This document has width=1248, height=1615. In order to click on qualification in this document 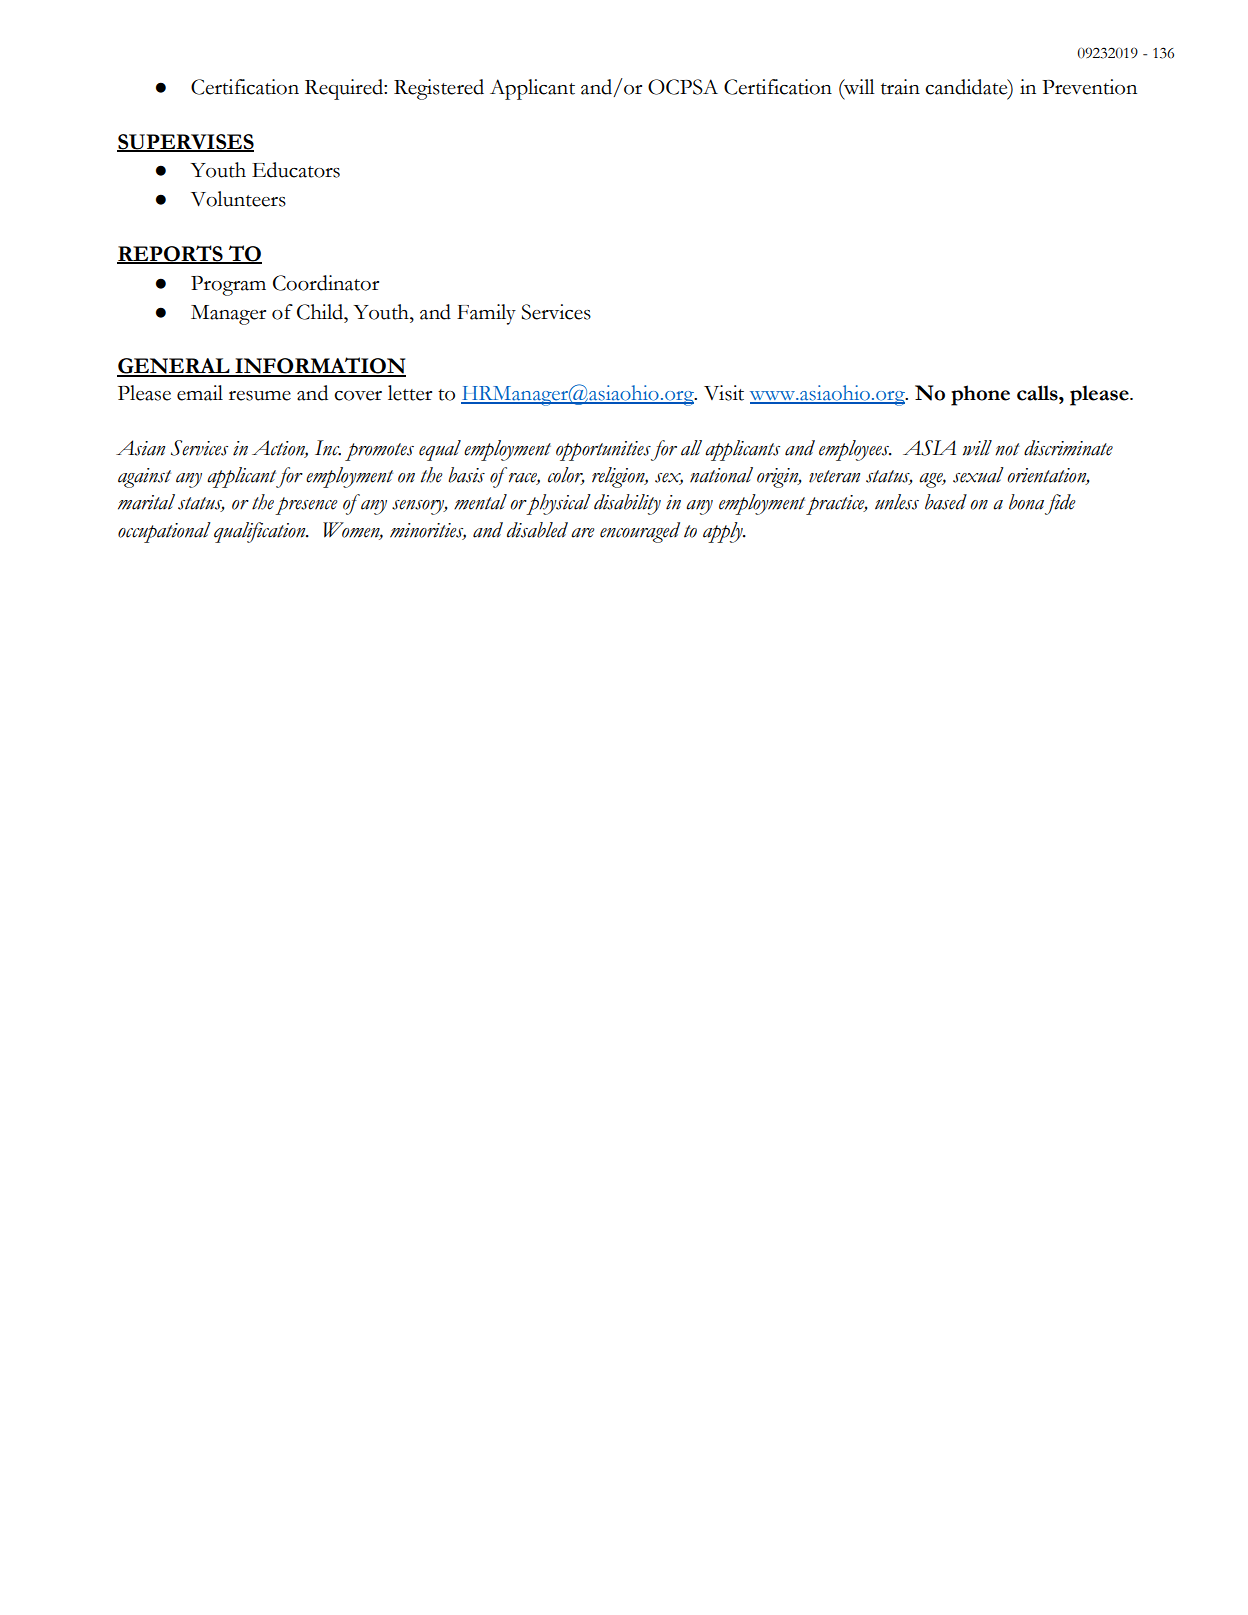, I will do `click(261, 532)`.
